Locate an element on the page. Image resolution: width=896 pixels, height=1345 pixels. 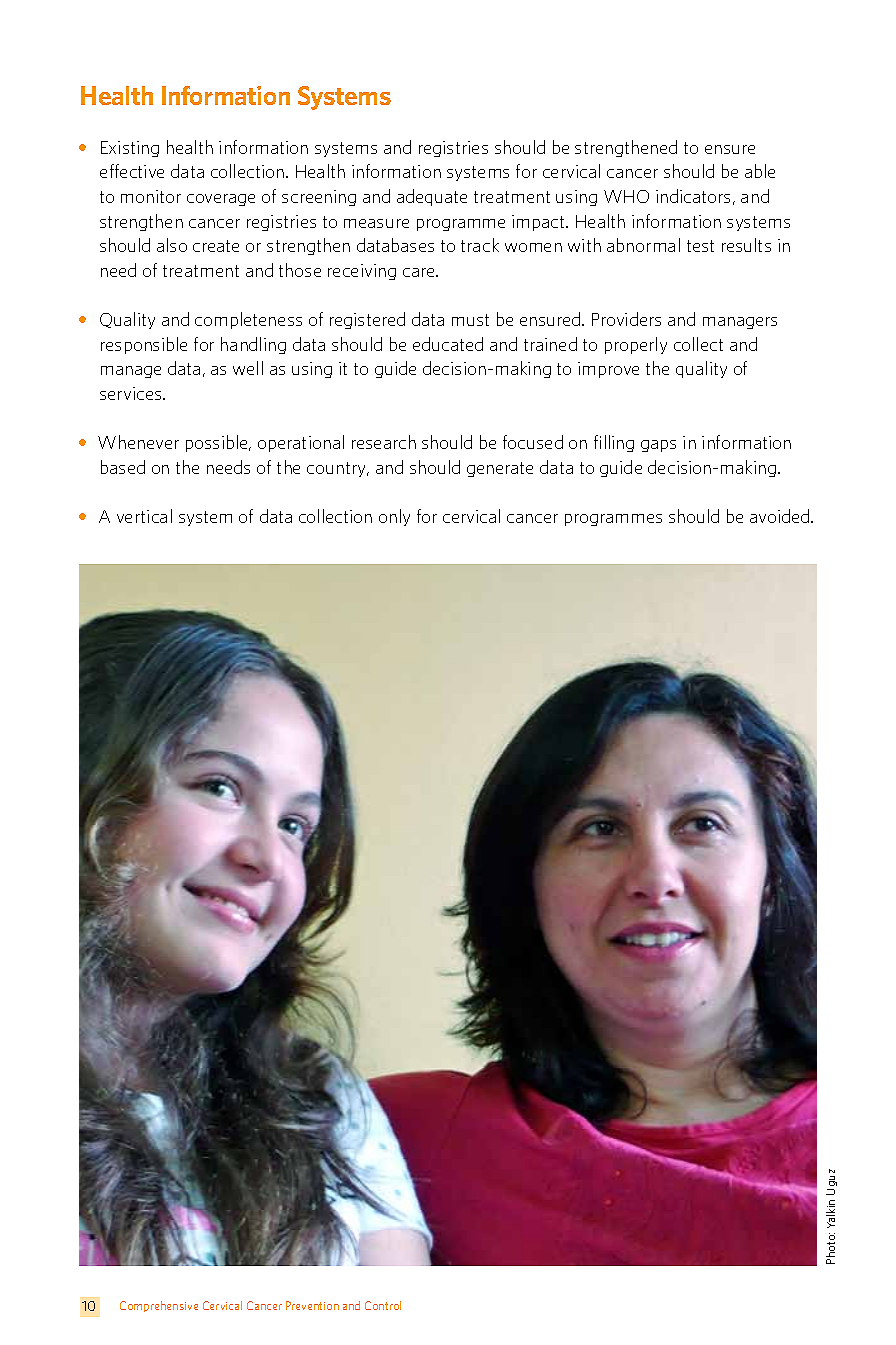
avoided is located at coordinates (781, 516).
